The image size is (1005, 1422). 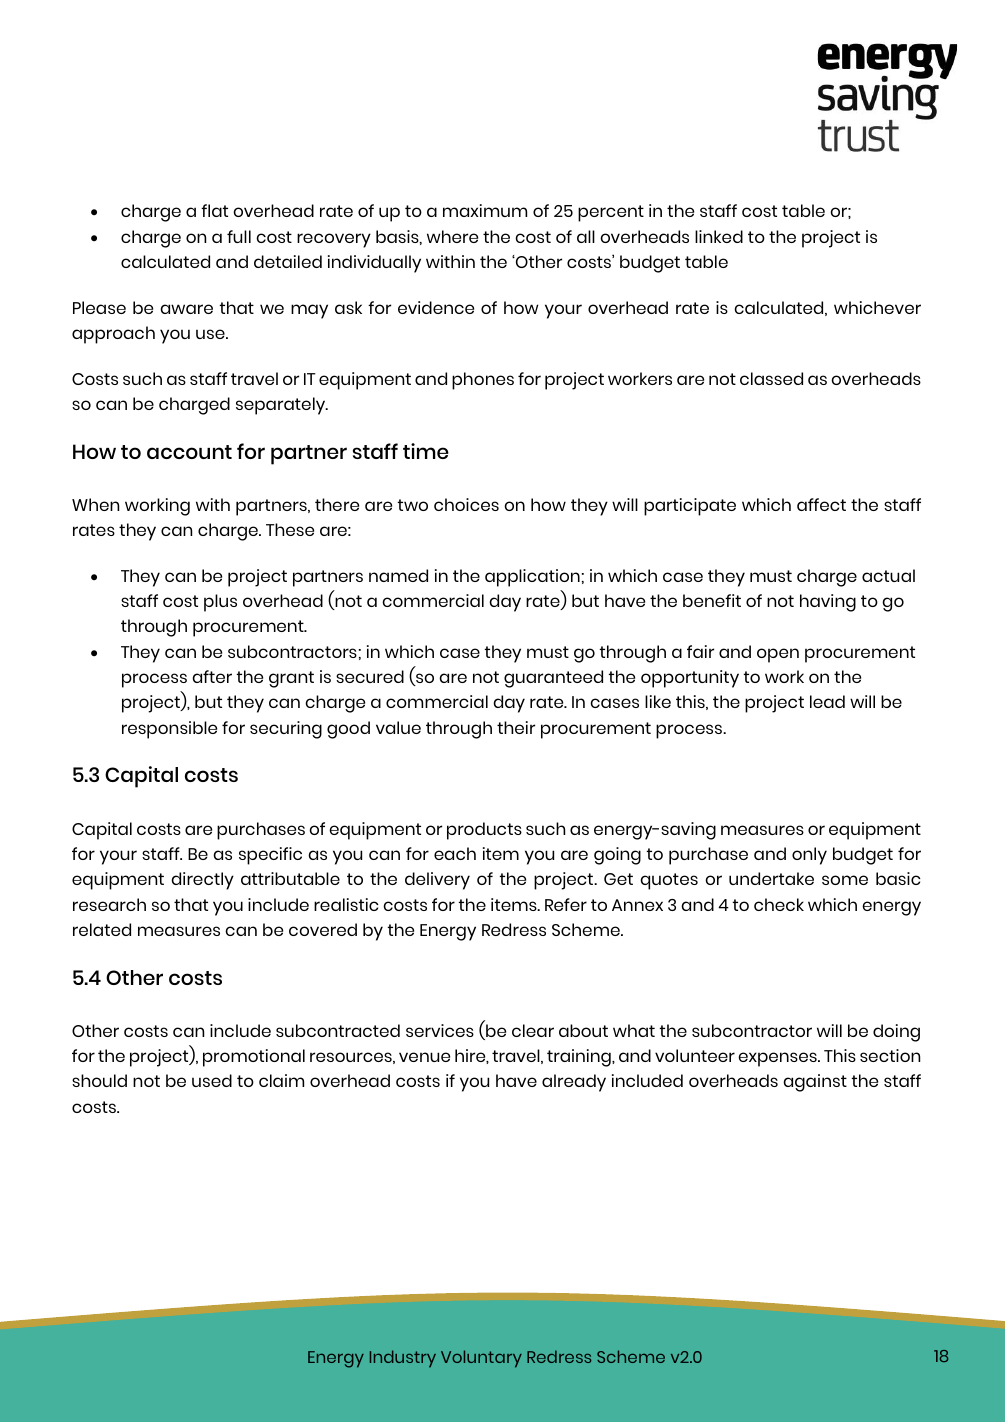 I want to click on delivery, so click(x=437, y=881).
